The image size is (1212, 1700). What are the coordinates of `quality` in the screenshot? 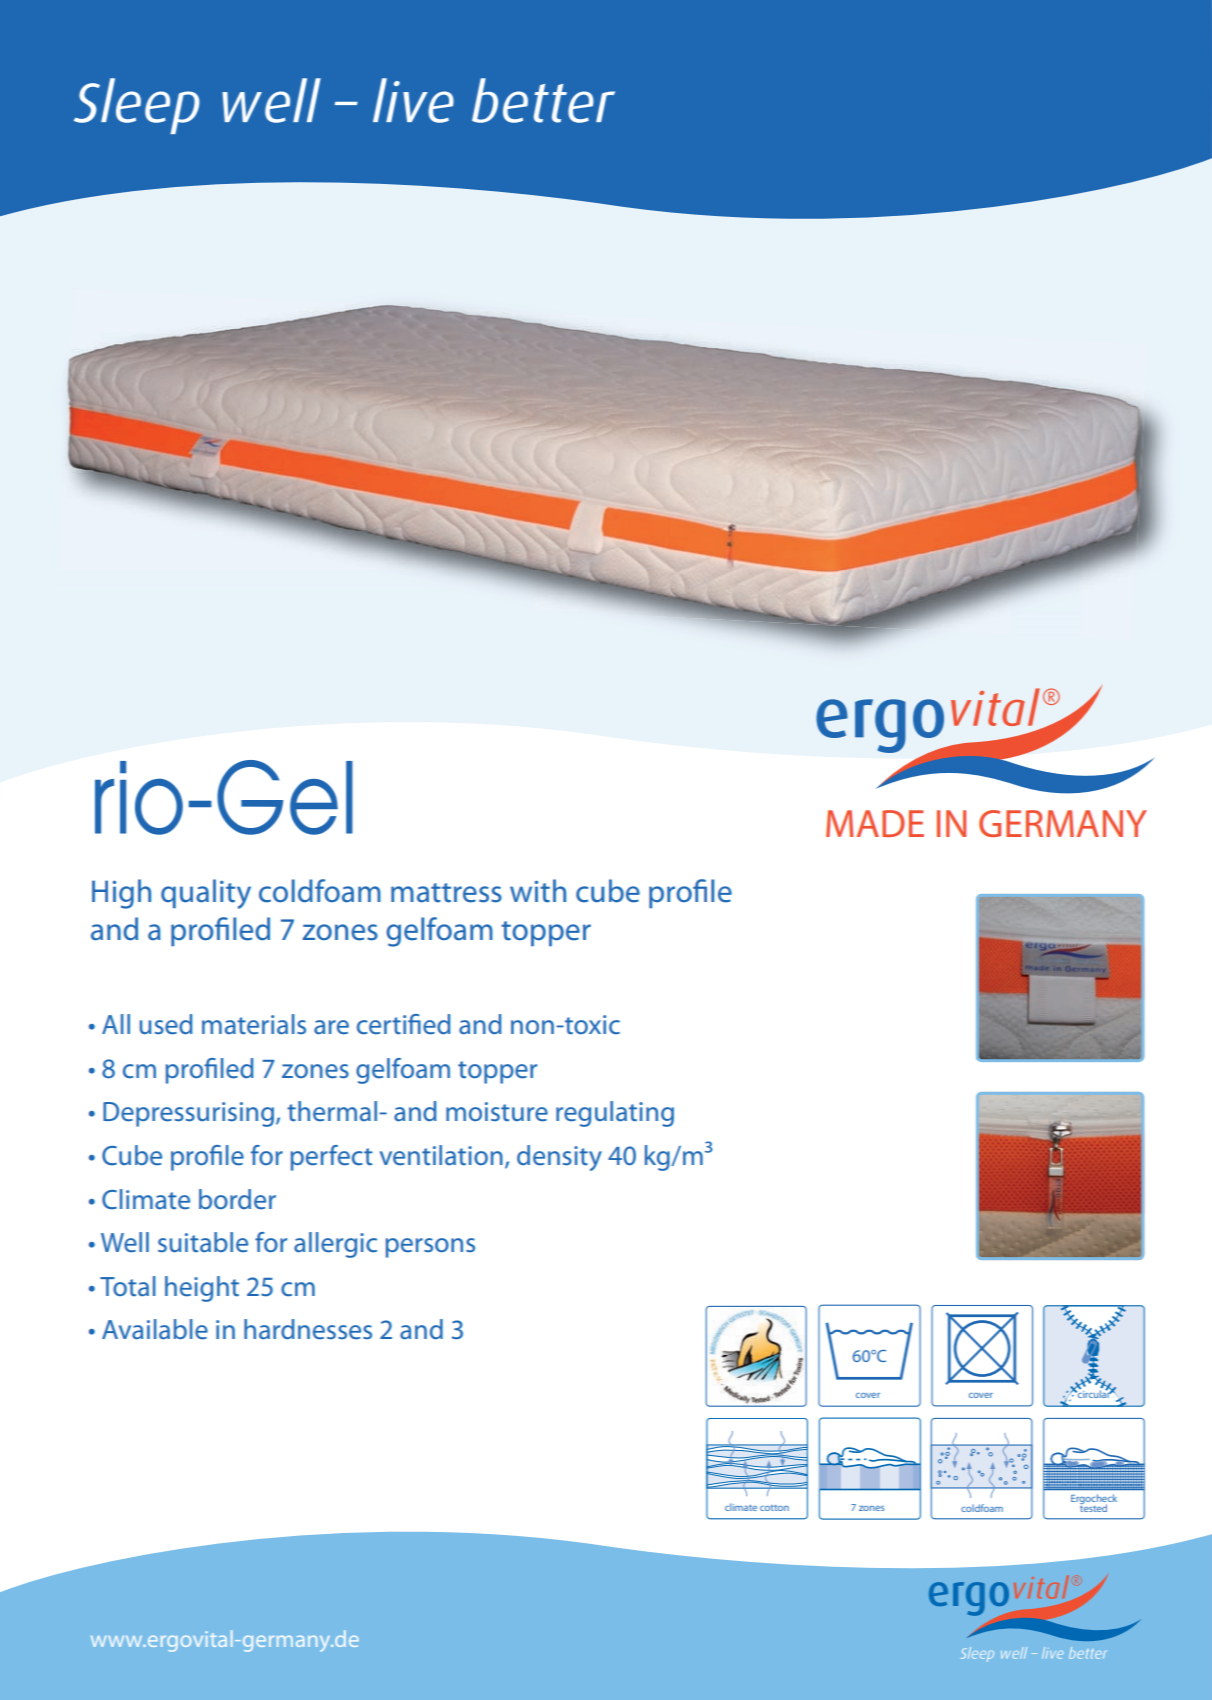 It's located at (206, 894).
